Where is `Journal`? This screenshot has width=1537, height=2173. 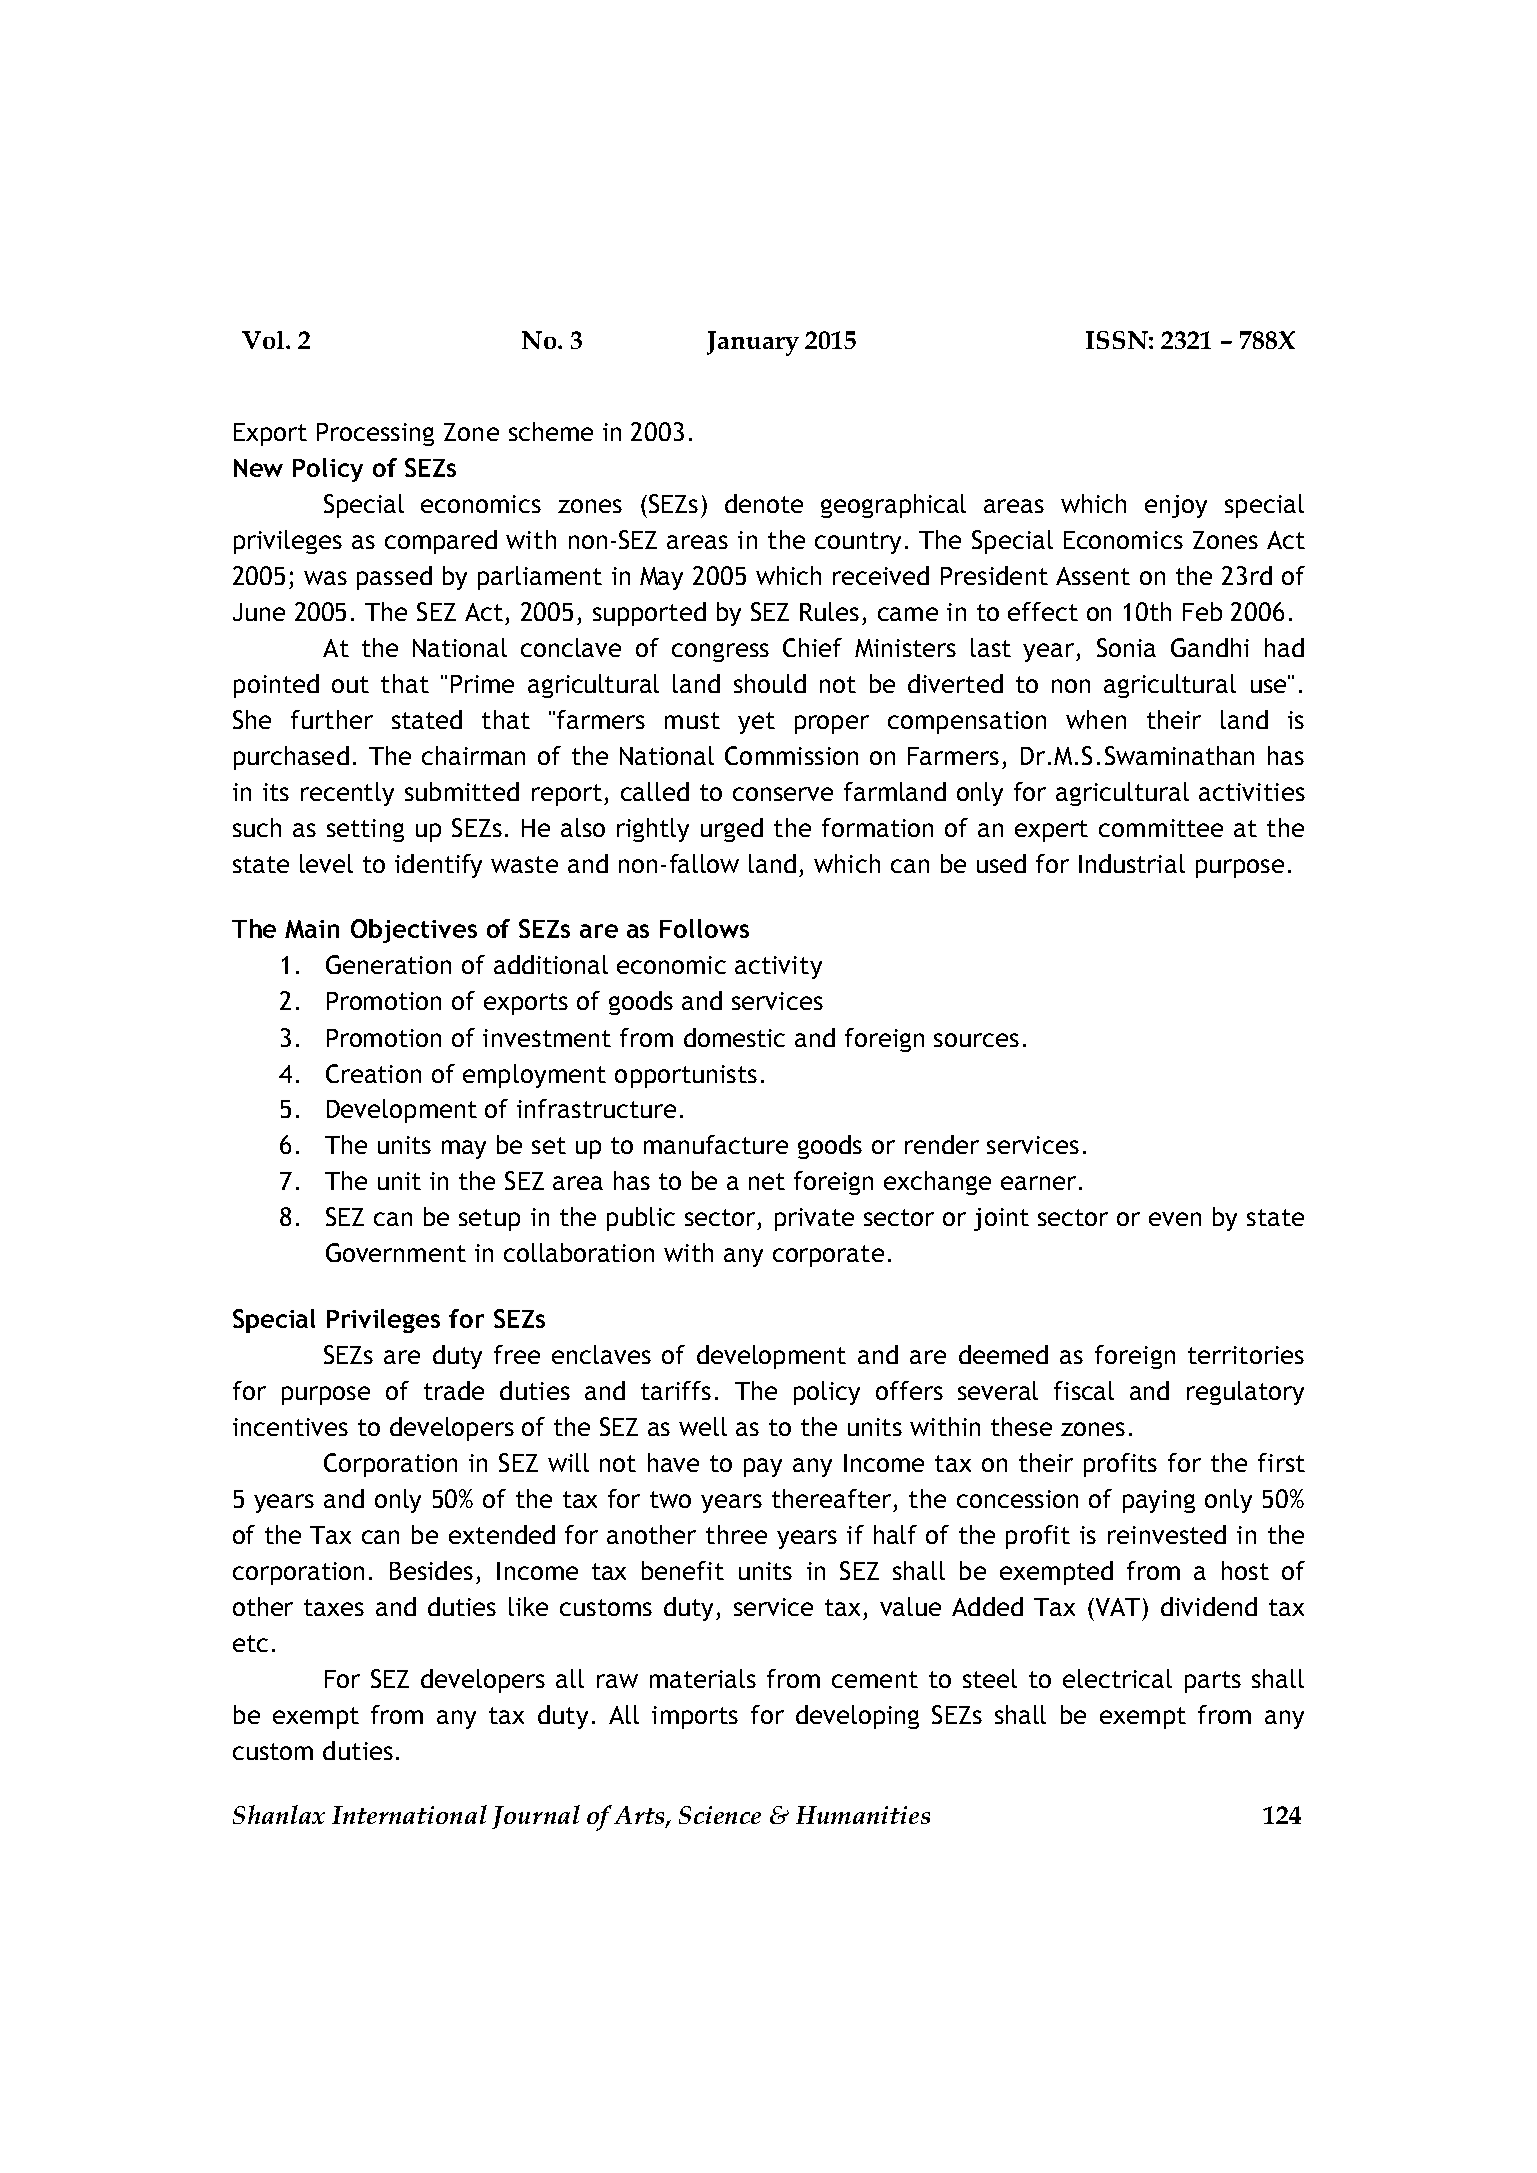
Journal is located at coordinates (536, 1817).
